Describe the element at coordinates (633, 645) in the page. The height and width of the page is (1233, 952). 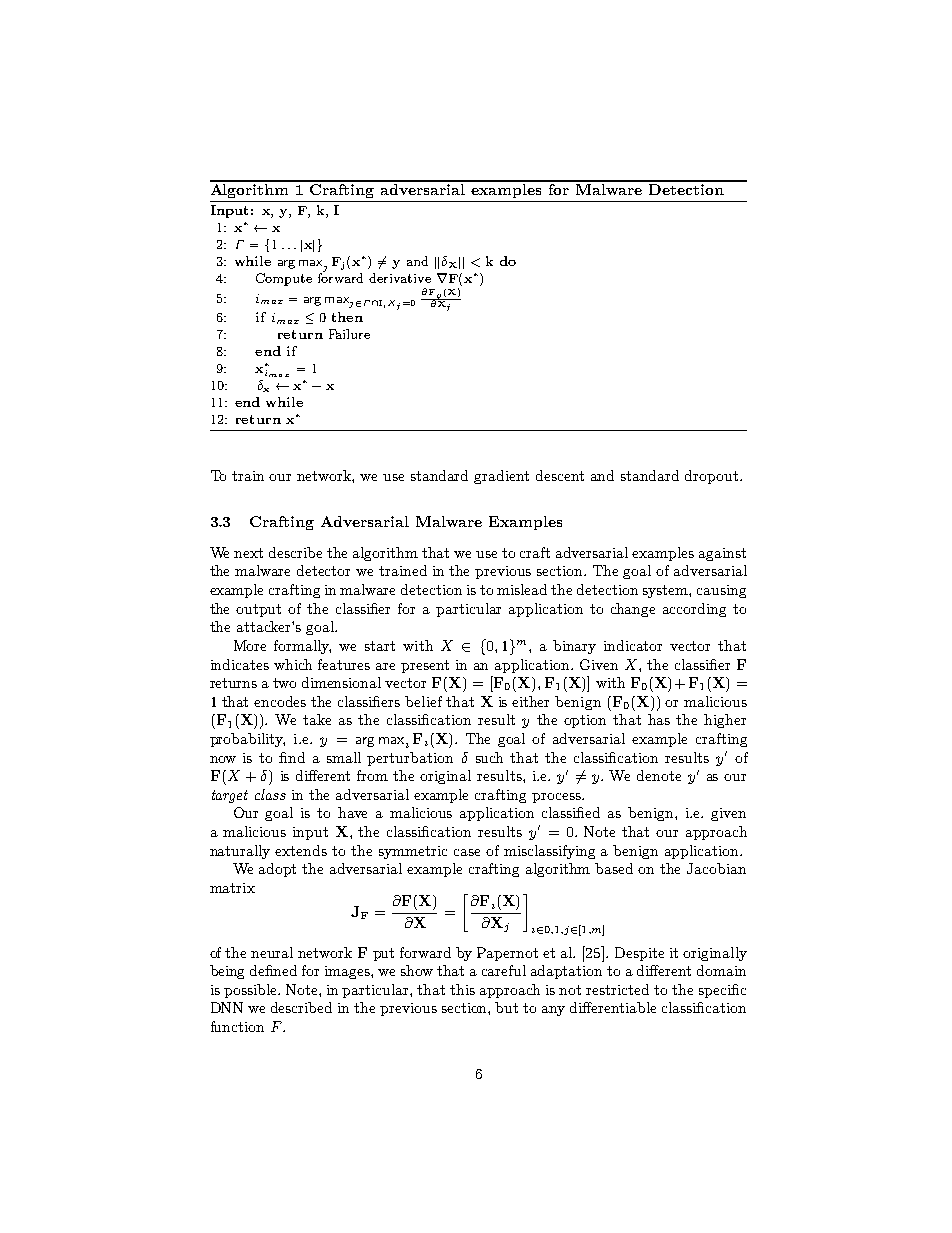
I see `indicator` at that location.
